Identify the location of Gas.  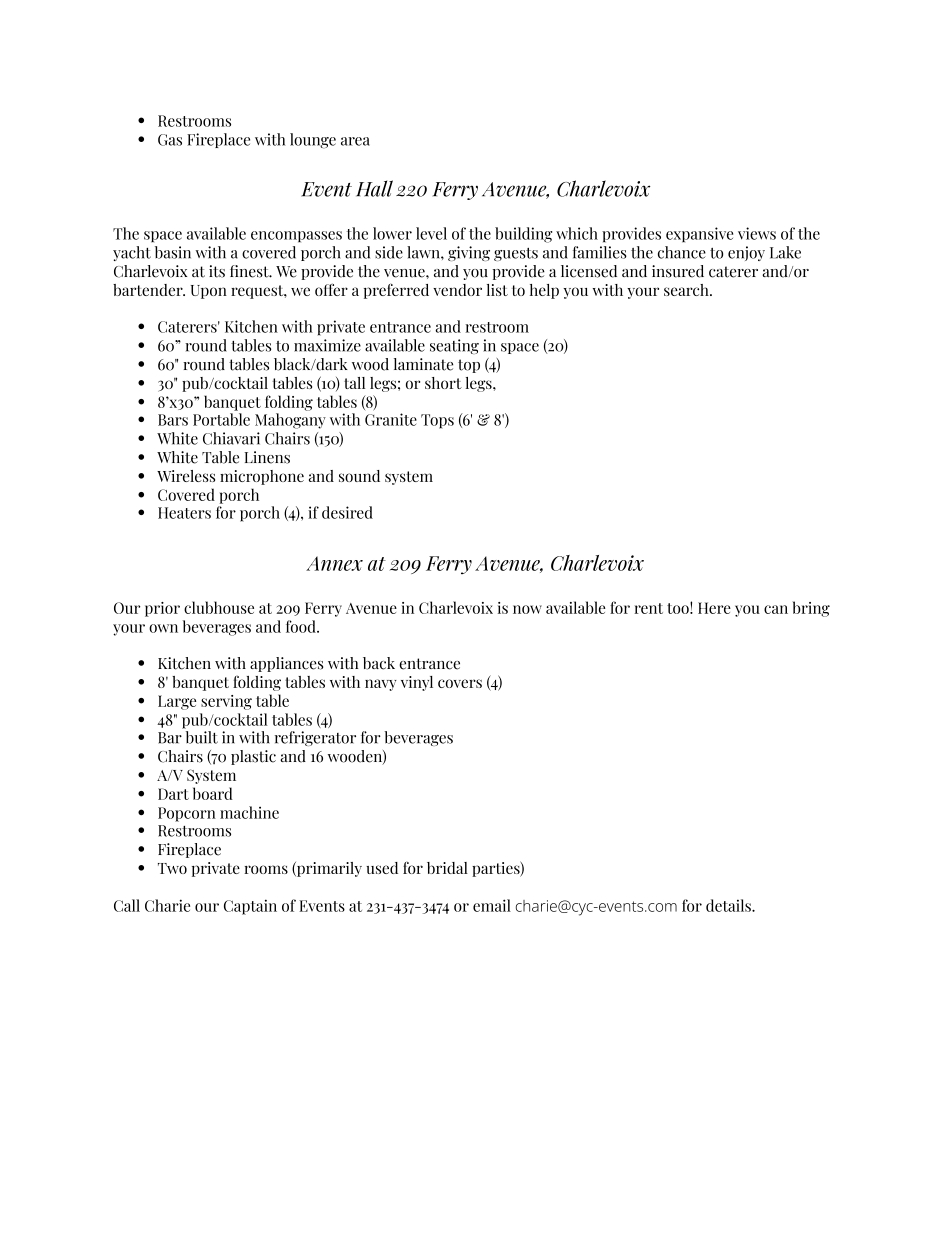
(170, 140).
